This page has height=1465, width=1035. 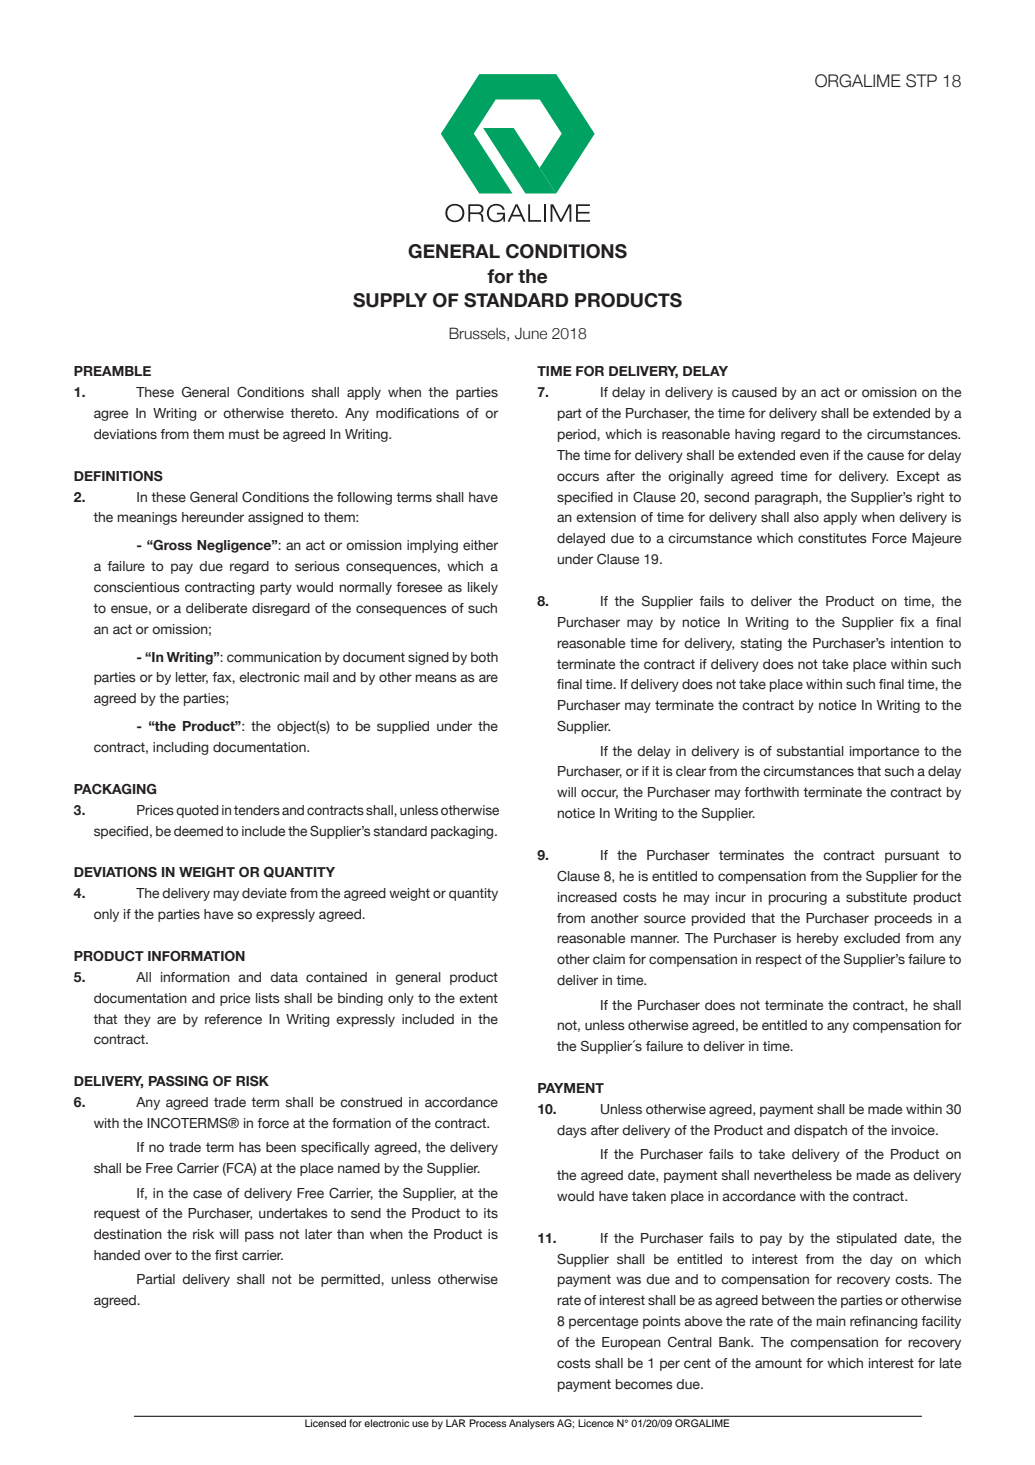 I want to click on June, so click(x=531, y=334).
